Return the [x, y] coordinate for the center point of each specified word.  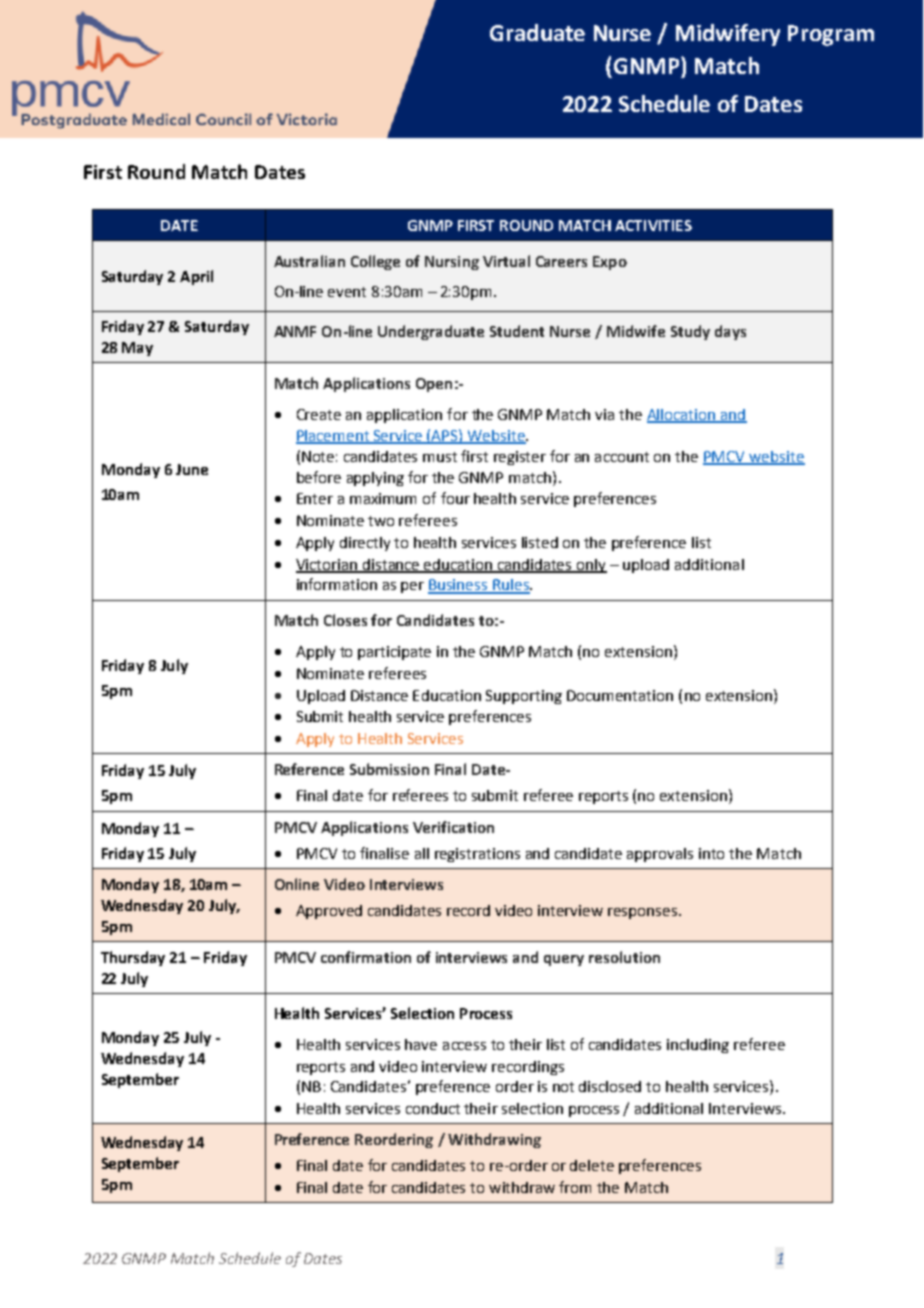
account [622, 457]
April [196, 277]
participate [394, 653]
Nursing [452, 263]
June [192, 469]
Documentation [620, 695]
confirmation [366, 957]
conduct [433, 1108]
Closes [345, 620]
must [440, 457]
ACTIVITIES [653, 225]
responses [642, 913]
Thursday [133, 958]
